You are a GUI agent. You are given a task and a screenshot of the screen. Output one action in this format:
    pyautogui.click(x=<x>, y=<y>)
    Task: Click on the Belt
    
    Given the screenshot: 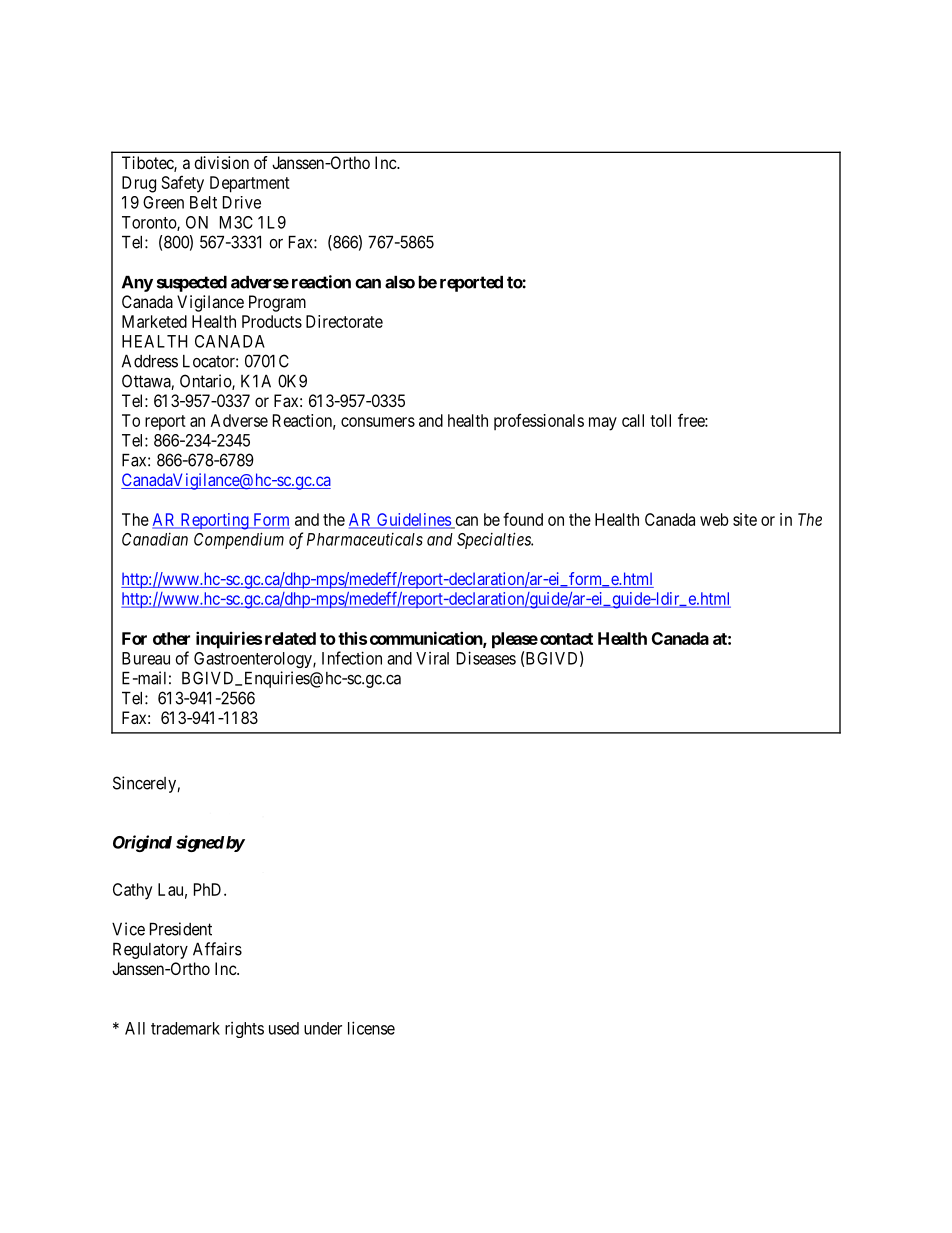 What is the action you would take?
    pyautogui.click(x=203, y=202)
